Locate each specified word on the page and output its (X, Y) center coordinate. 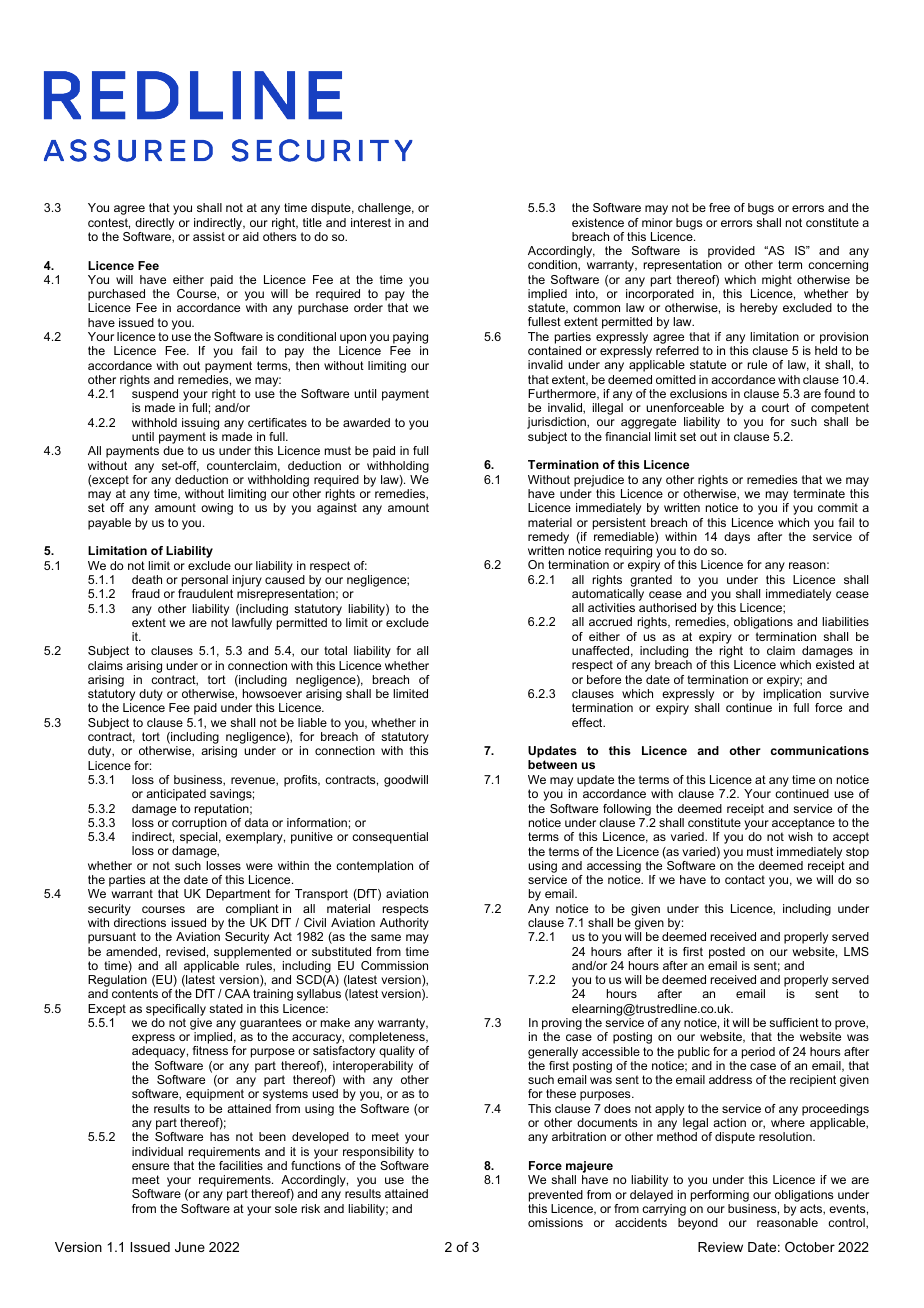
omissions (555, 1222)
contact (745, 879)
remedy (548, 538)
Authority (404, 924)
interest (371, 222)
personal (205, 581)
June (190, 1247)
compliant (252, 910)
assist (209, 236)
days (737, 538)
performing (720, 1196)
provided (731, 252)
